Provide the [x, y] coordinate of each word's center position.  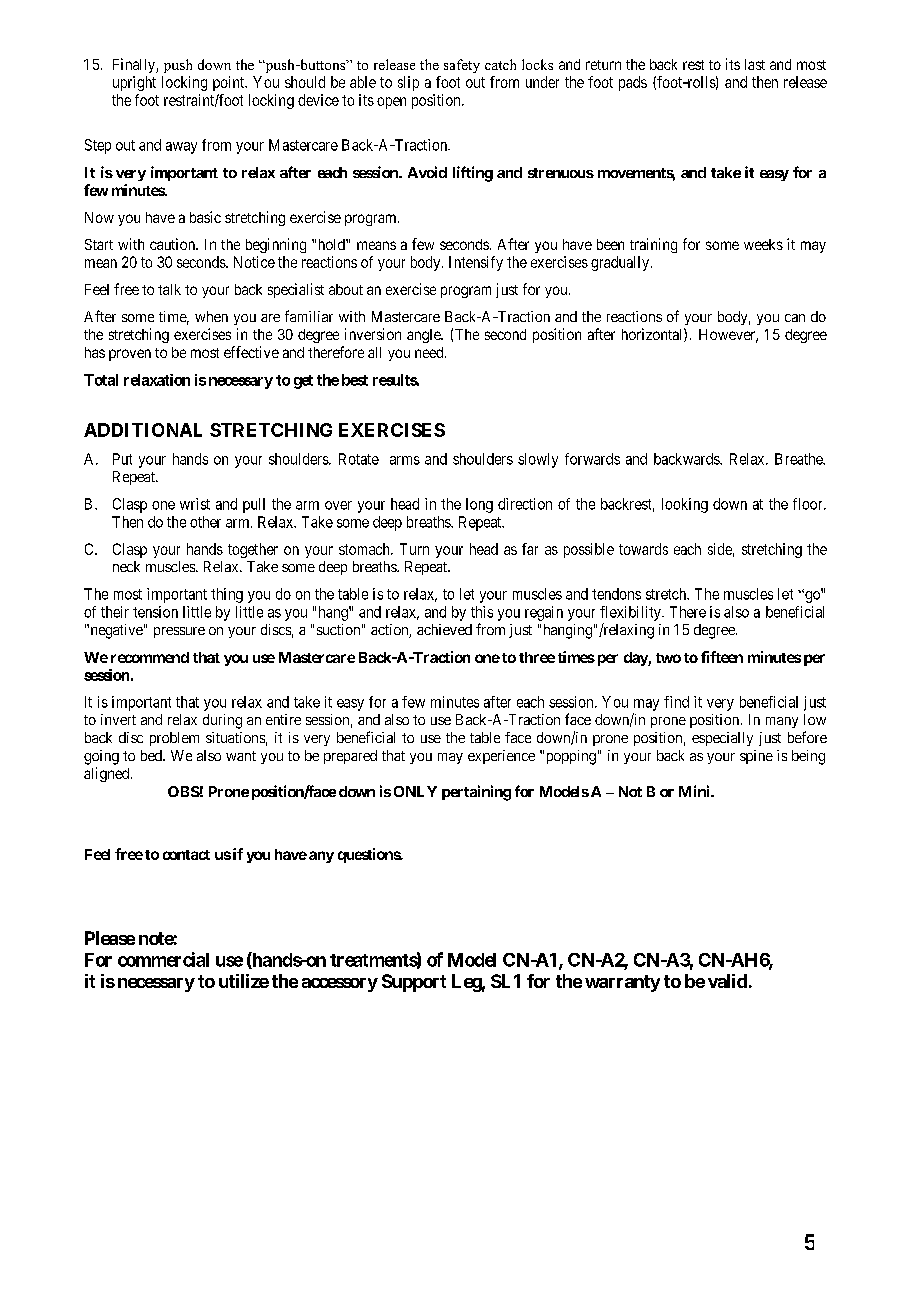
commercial [163, 959]
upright [134, 83]
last [755, 64]
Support [414, 983]
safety [462, 66]
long [479, 505]
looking [685, 505]
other [205, 522]
